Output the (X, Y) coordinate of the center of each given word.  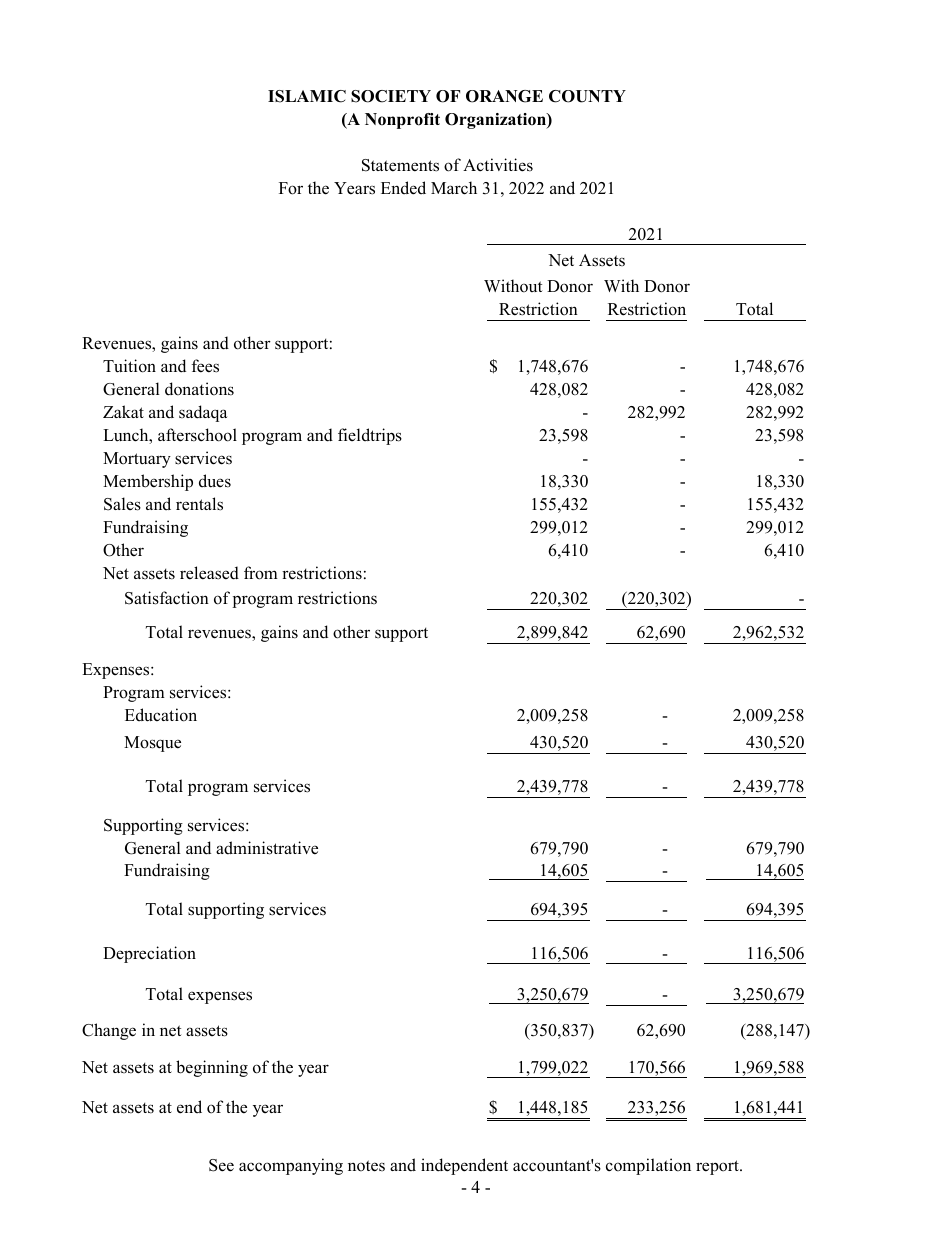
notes (366, 1166)
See (221, 1165)
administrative (267, 848)
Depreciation (149, 954)
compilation (648, 1166)
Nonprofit (402, 121)
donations (199, 389)
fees (205, 366)
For (291, 188)
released (209, 573)
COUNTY (587, 96)
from (261, 573)
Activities (498, 165)
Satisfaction (167, 598)
